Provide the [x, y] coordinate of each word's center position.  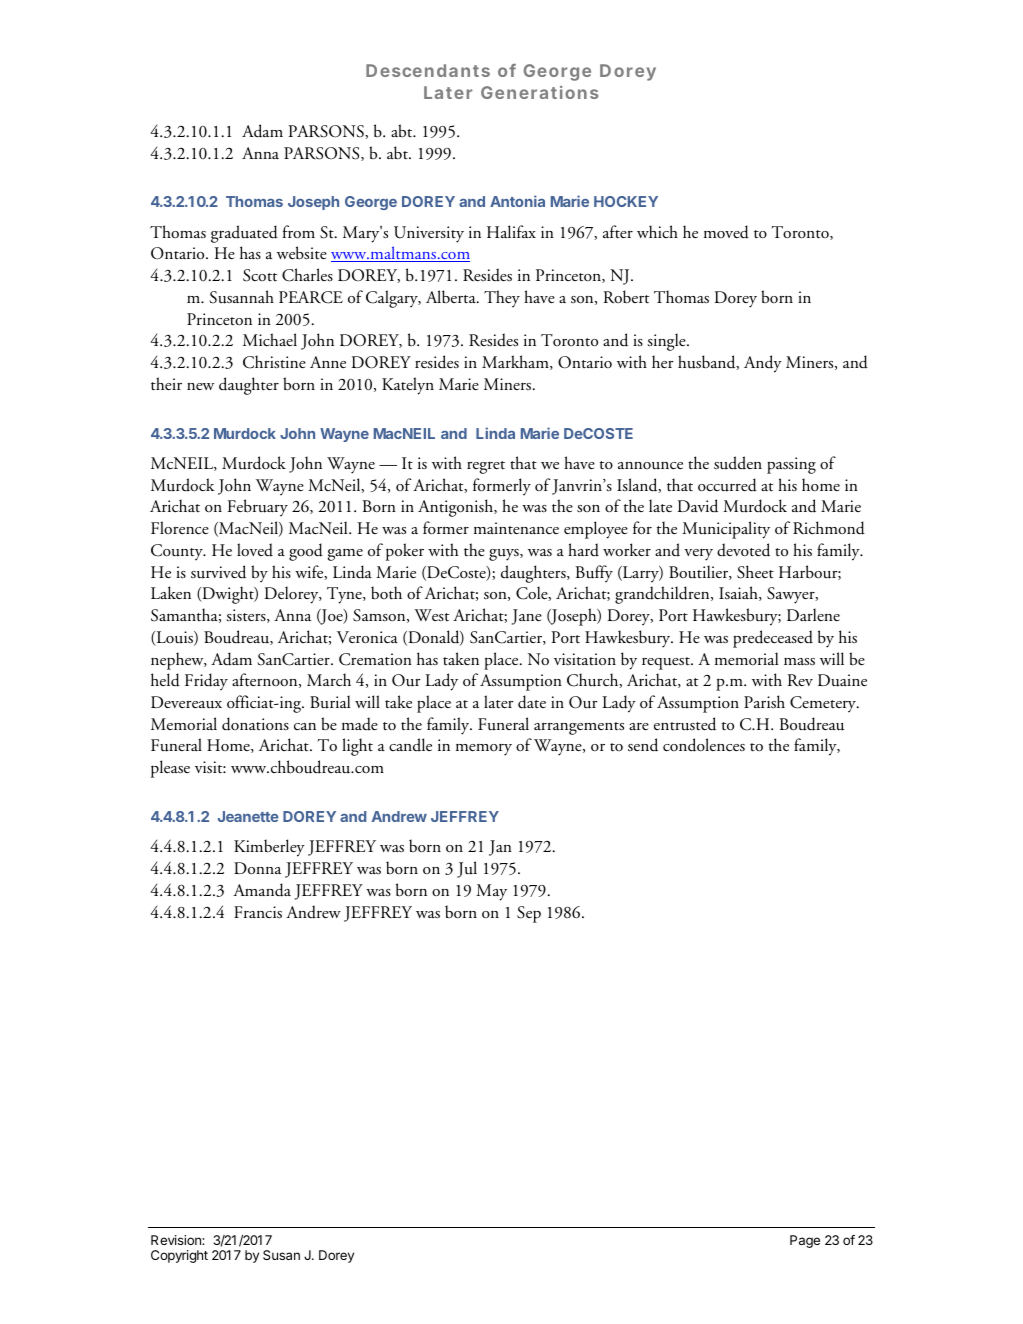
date [532, 702]
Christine [274, 362]
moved [726, 232]
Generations [539, 92]
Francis [258, 912]
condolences [704, 745]
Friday [206, 681]
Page [805, 1241]
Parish [764, 701]
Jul [467, 869]
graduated [244, 234]
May [491, 892]
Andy [763, 364]
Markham [516, 362]
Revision [177, 1240]
